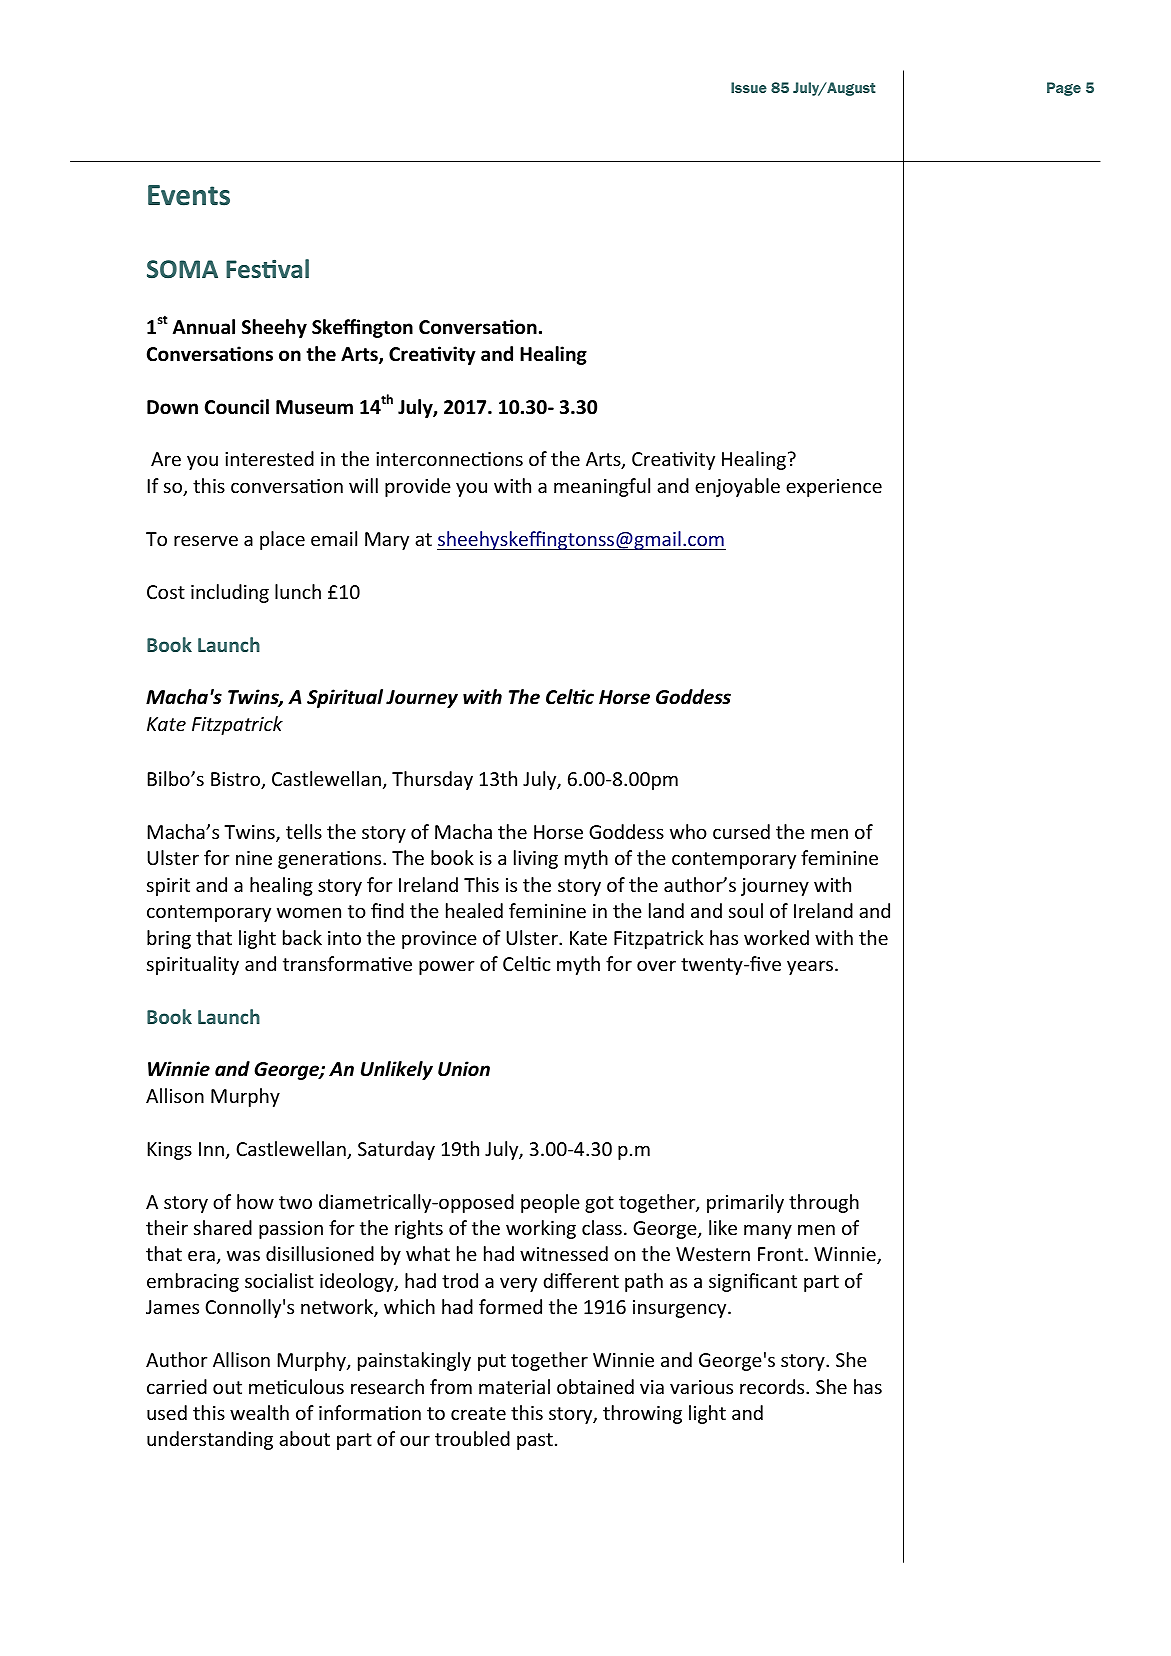 This page has height=1656, width=1171. What do you see at coordinates (259, 1412) in the page?
I see `wealth` at bounding box center [259, 1412].
